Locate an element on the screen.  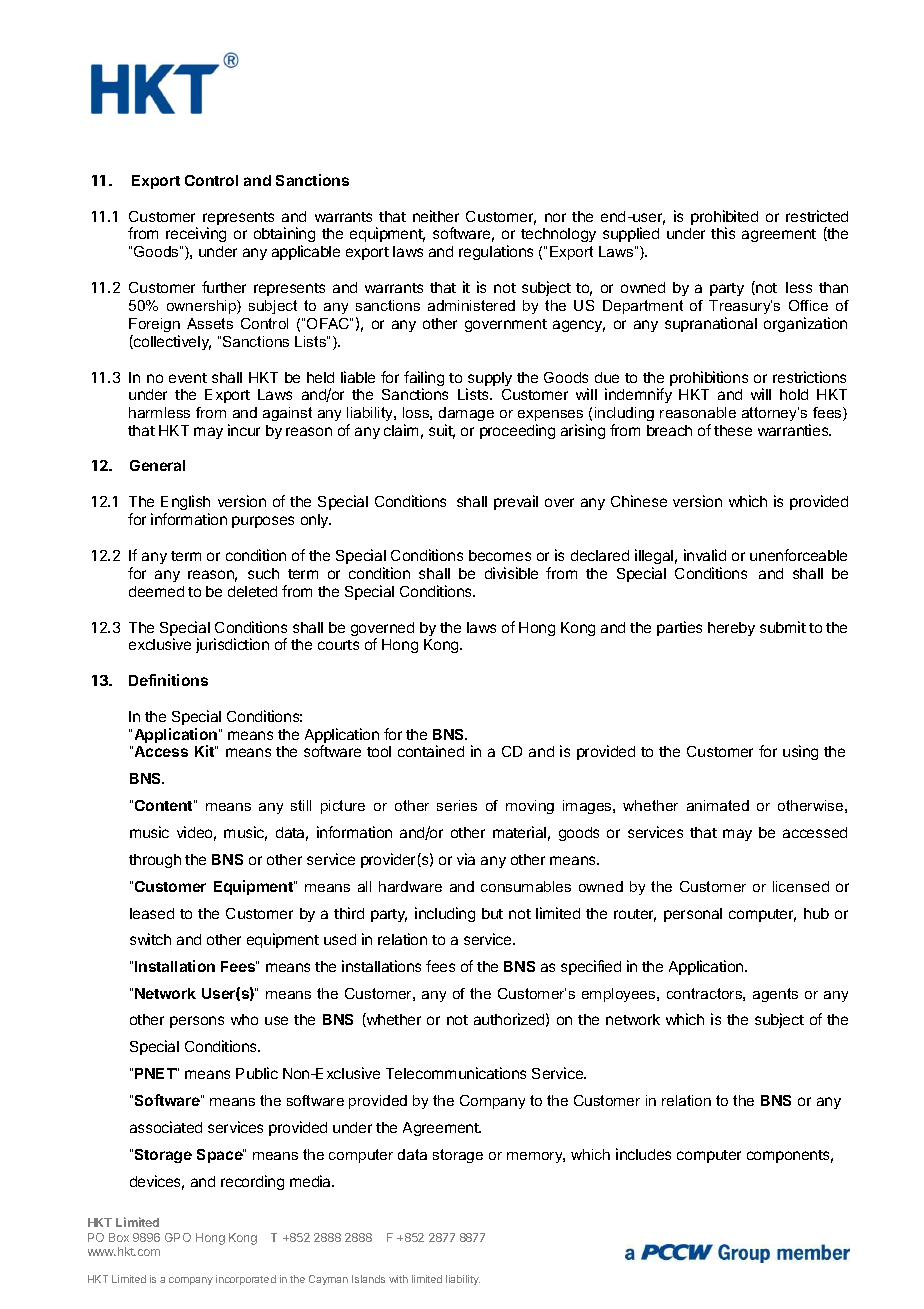
through is located at coordinates (155, 861).
